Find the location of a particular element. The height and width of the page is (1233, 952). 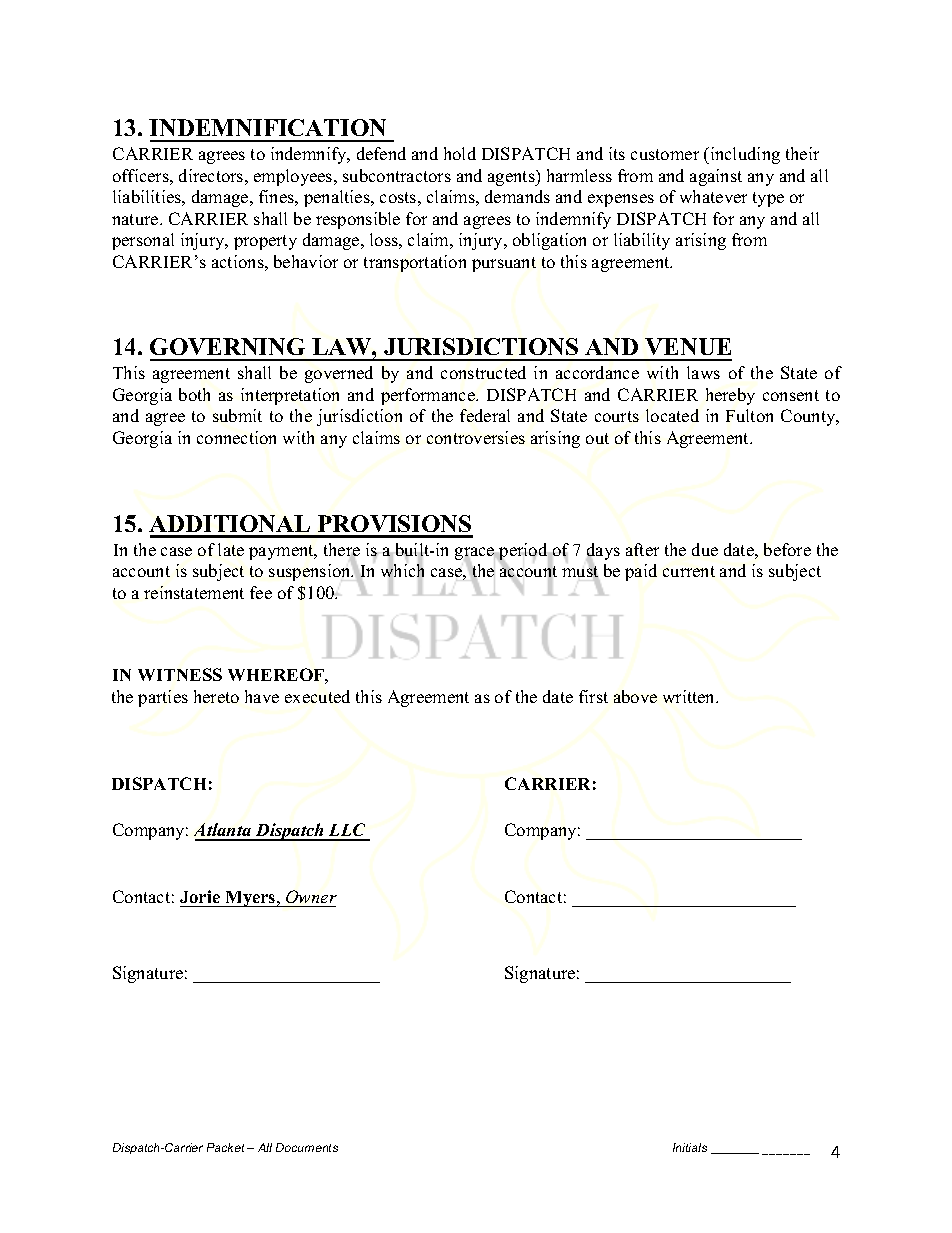

controversies is located at coordinates (476, 437).
